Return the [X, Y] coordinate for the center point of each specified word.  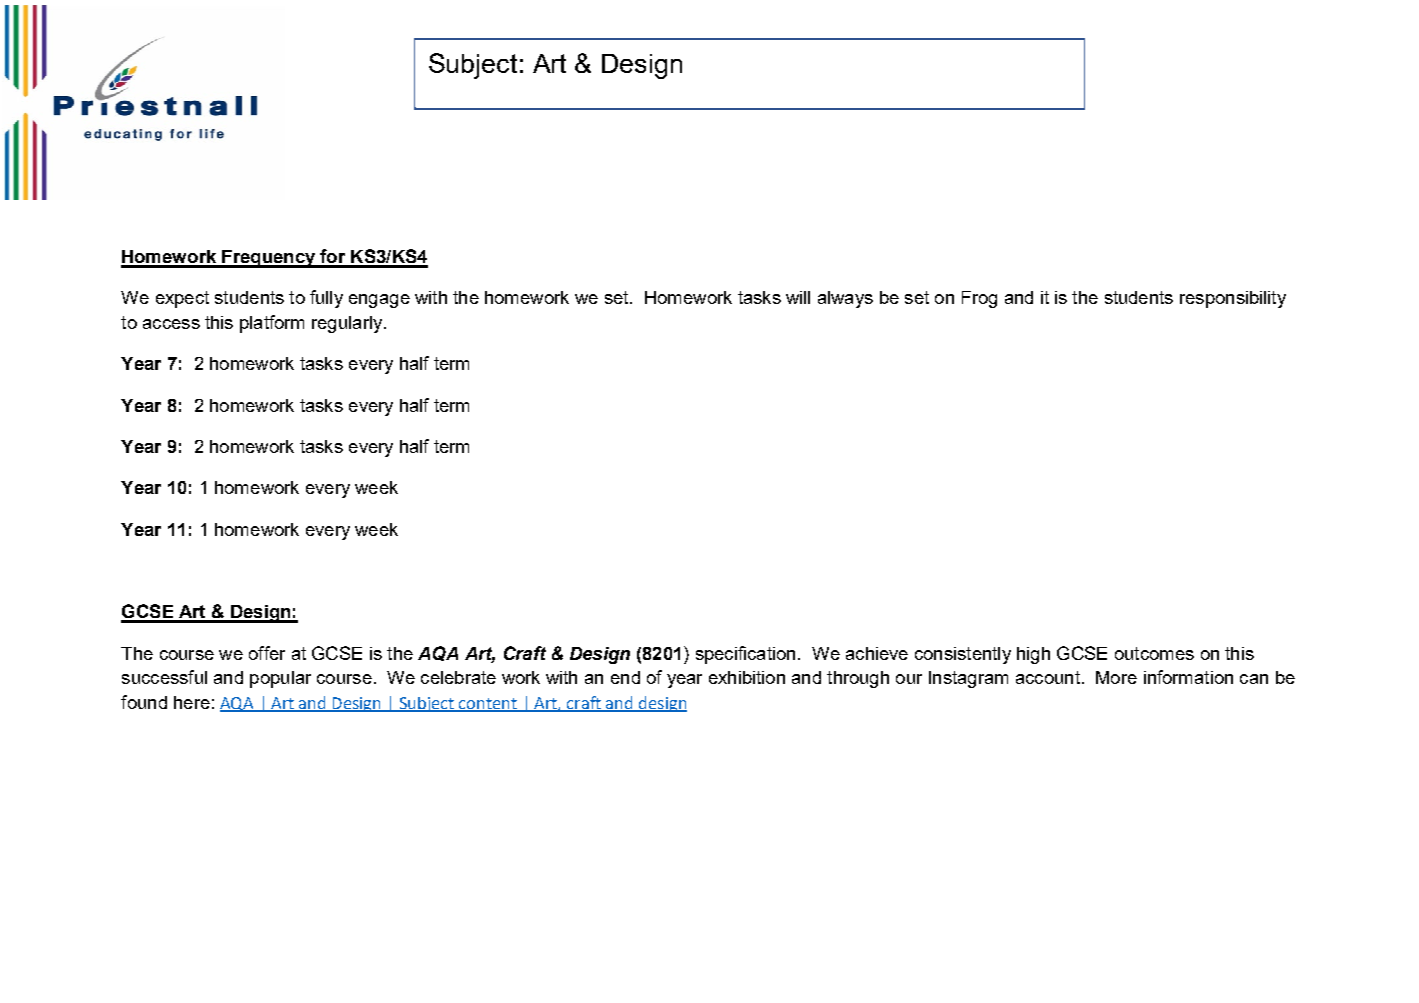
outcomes [1154, 653]
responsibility [1233, 299]
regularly [348, 324]
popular [280, 679]
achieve [877, 653]
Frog [979, 299]
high [1033, 655]
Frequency [269, 259]
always [845, 299]
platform [272, 324]
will [798, 297]
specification [745, 655]
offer [267, 653]
